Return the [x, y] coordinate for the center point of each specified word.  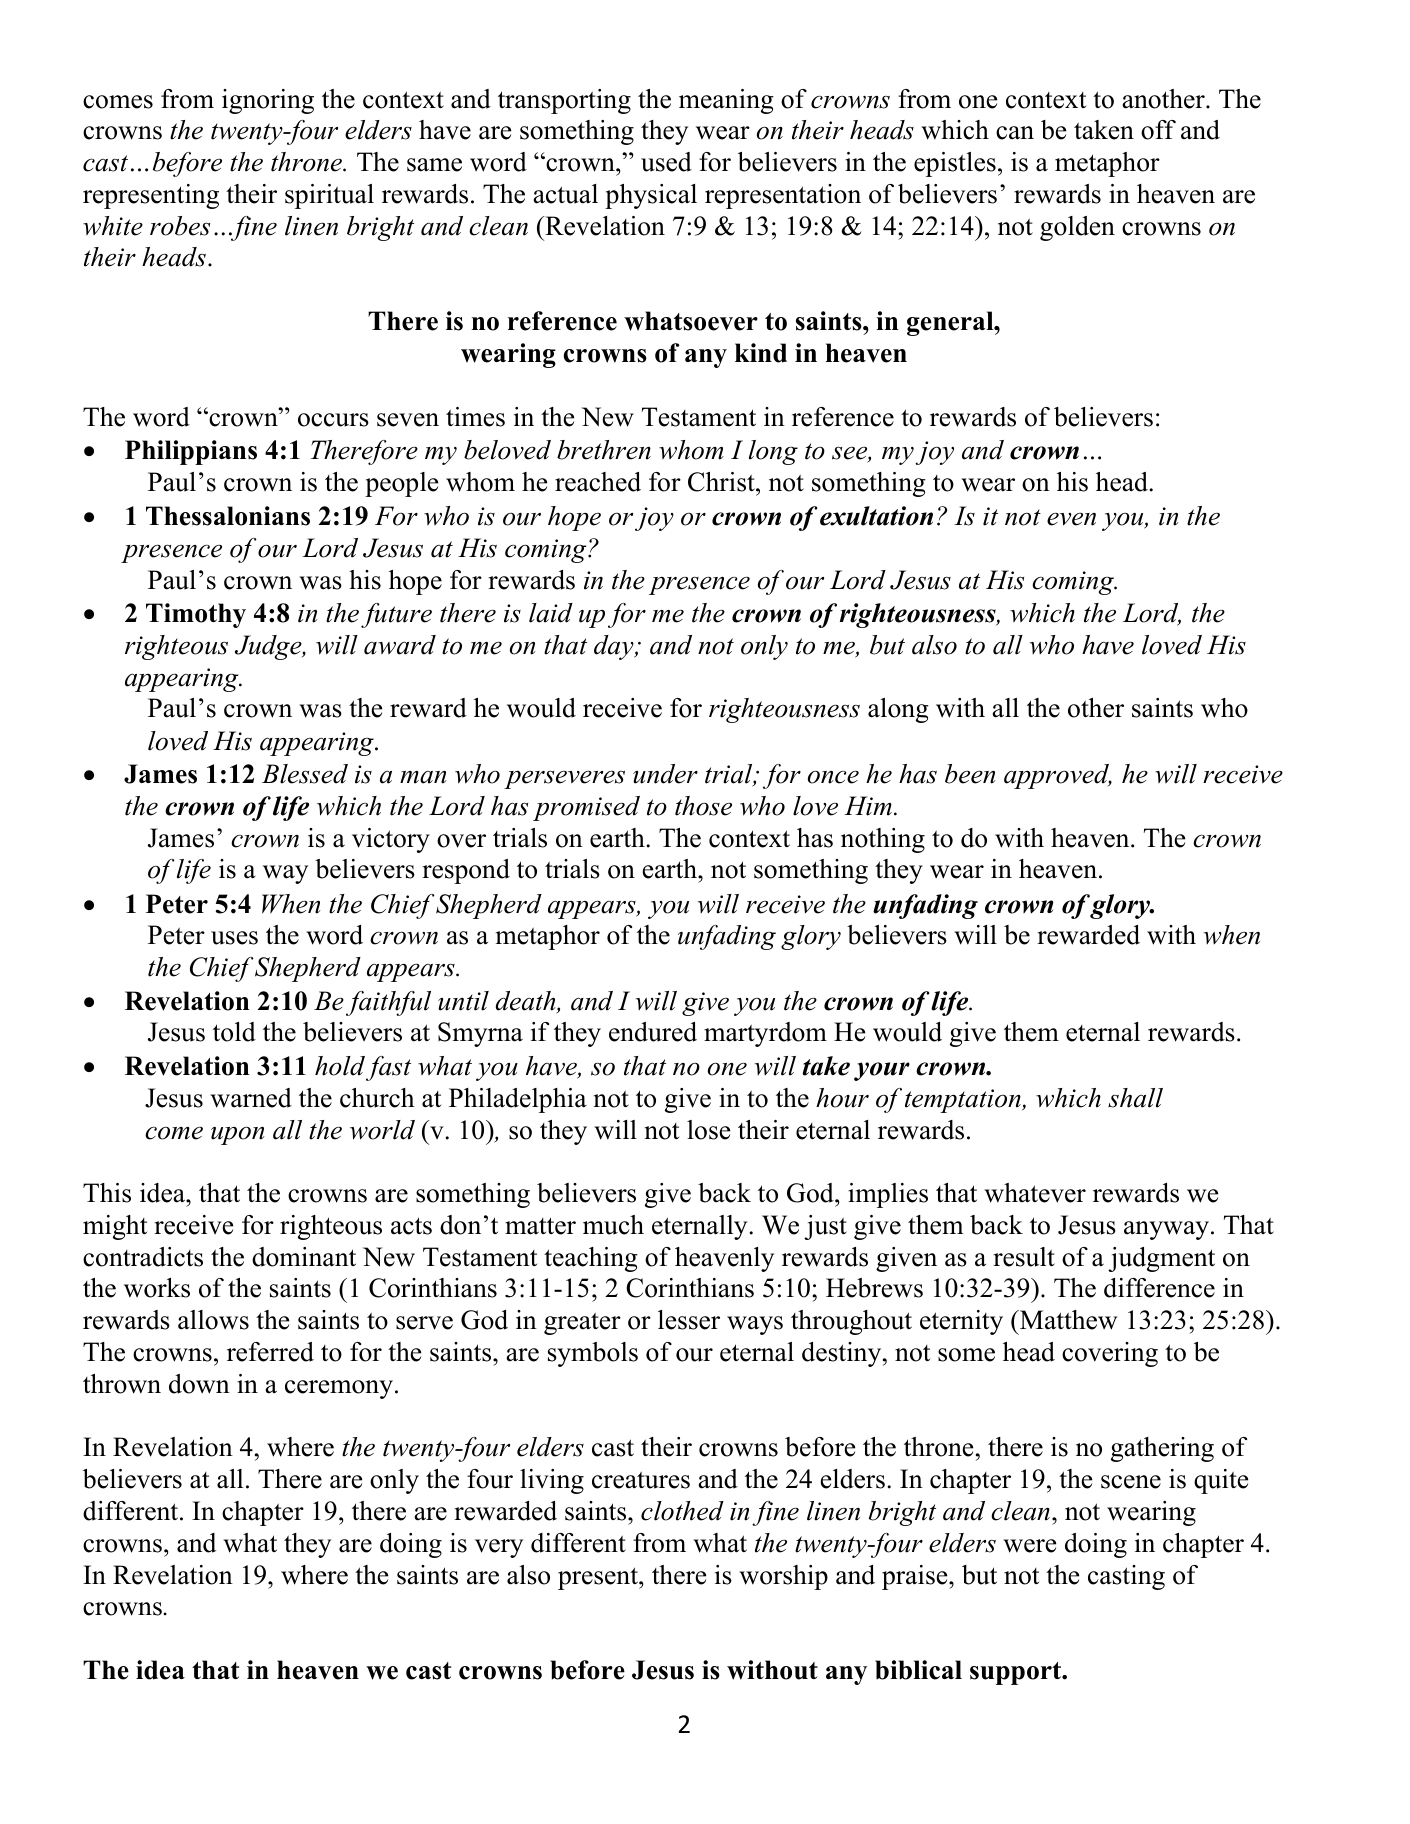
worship [783, 1577]
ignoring [268, 101]
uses [234, 938]
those [703, 806]
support [1017, 1673]
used [666, 162]
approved [1058, 776]
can [1015, 133]
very [499, 1548]
